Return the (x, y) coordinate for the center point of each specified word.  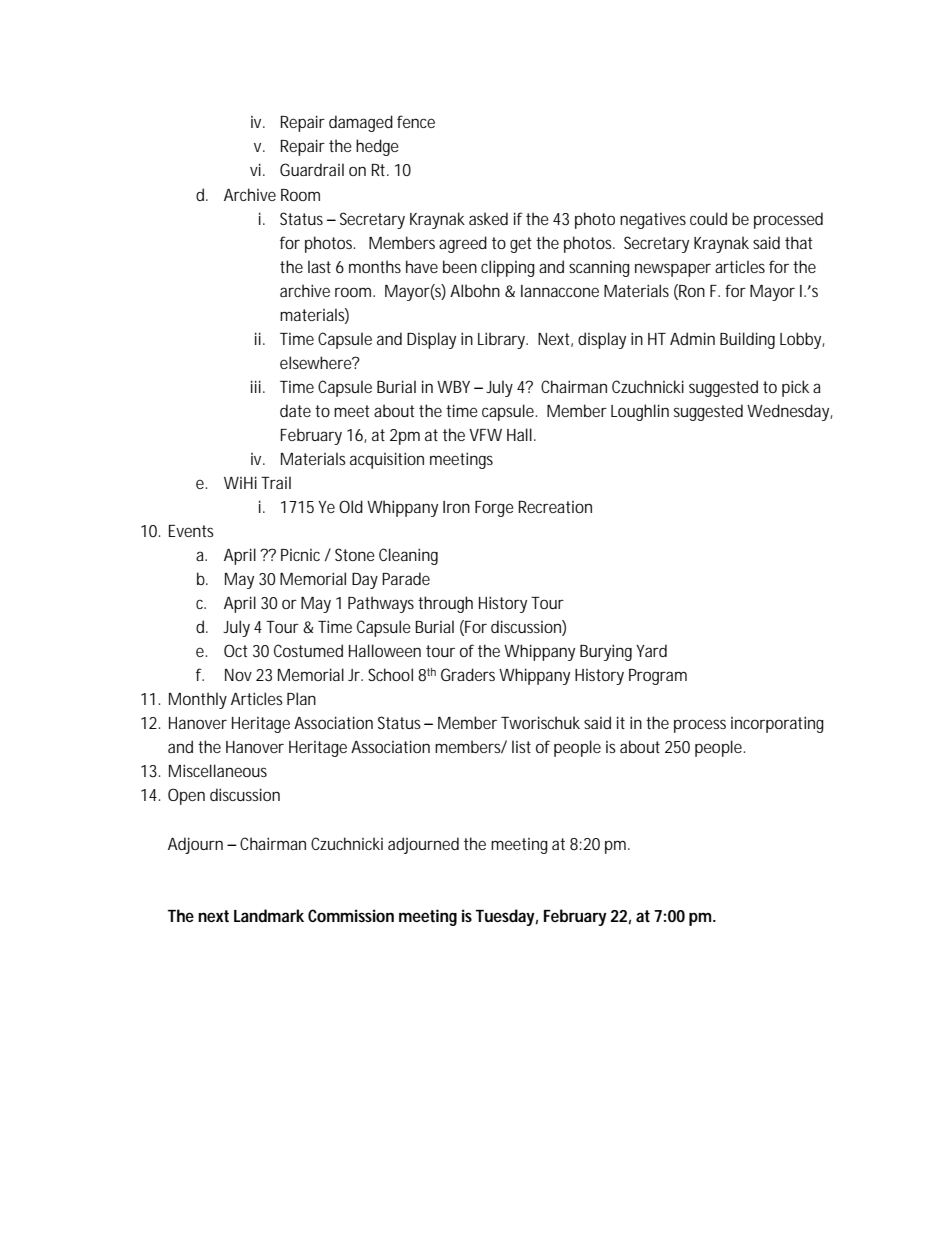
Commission (351, 915)
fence (416, 121)
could (708, 218)
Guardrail (312, 169)
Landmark (269, 915)
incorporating (777, 724)
